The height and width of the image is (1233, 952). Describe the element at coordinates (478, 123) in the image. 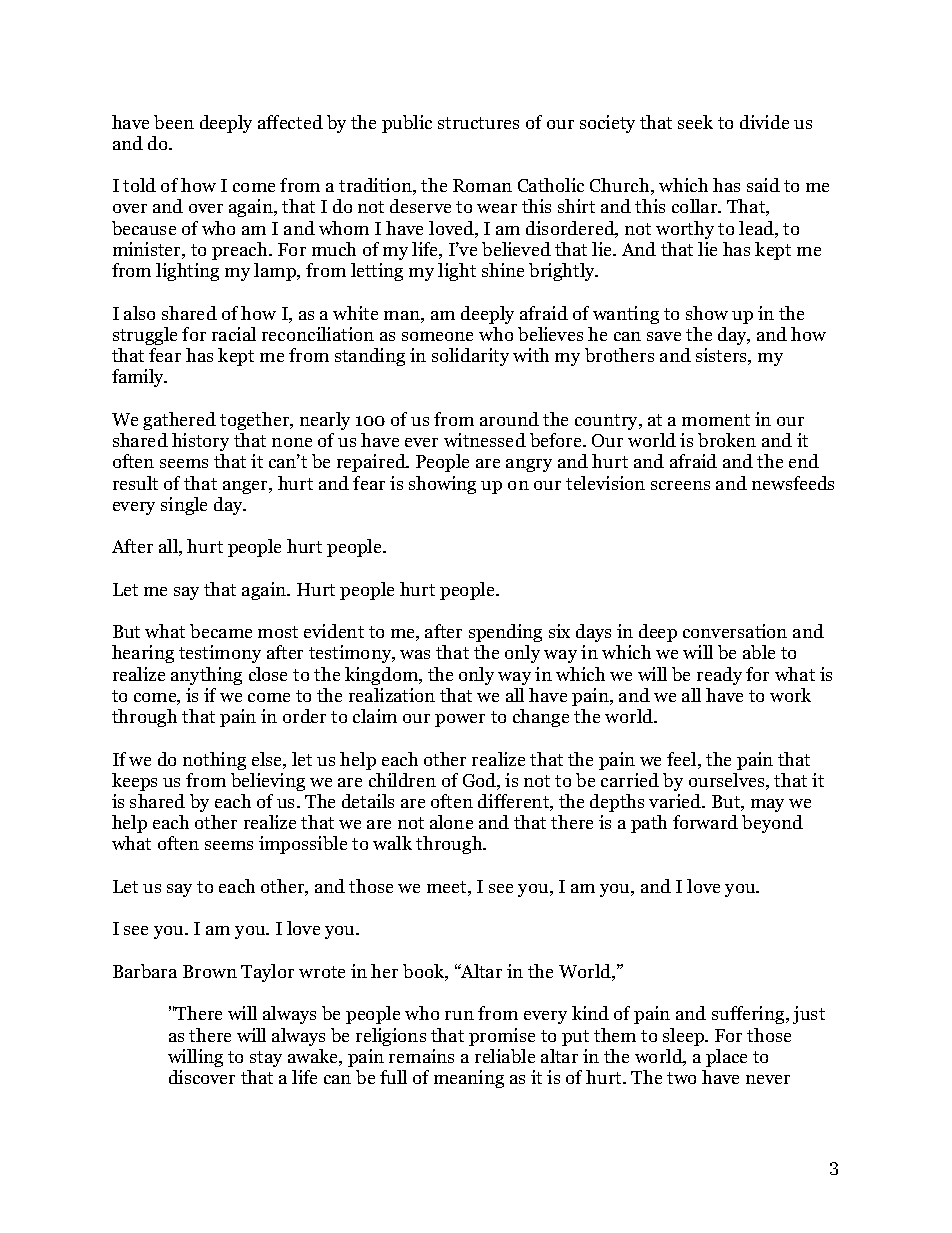

I see `structures` at that location.
